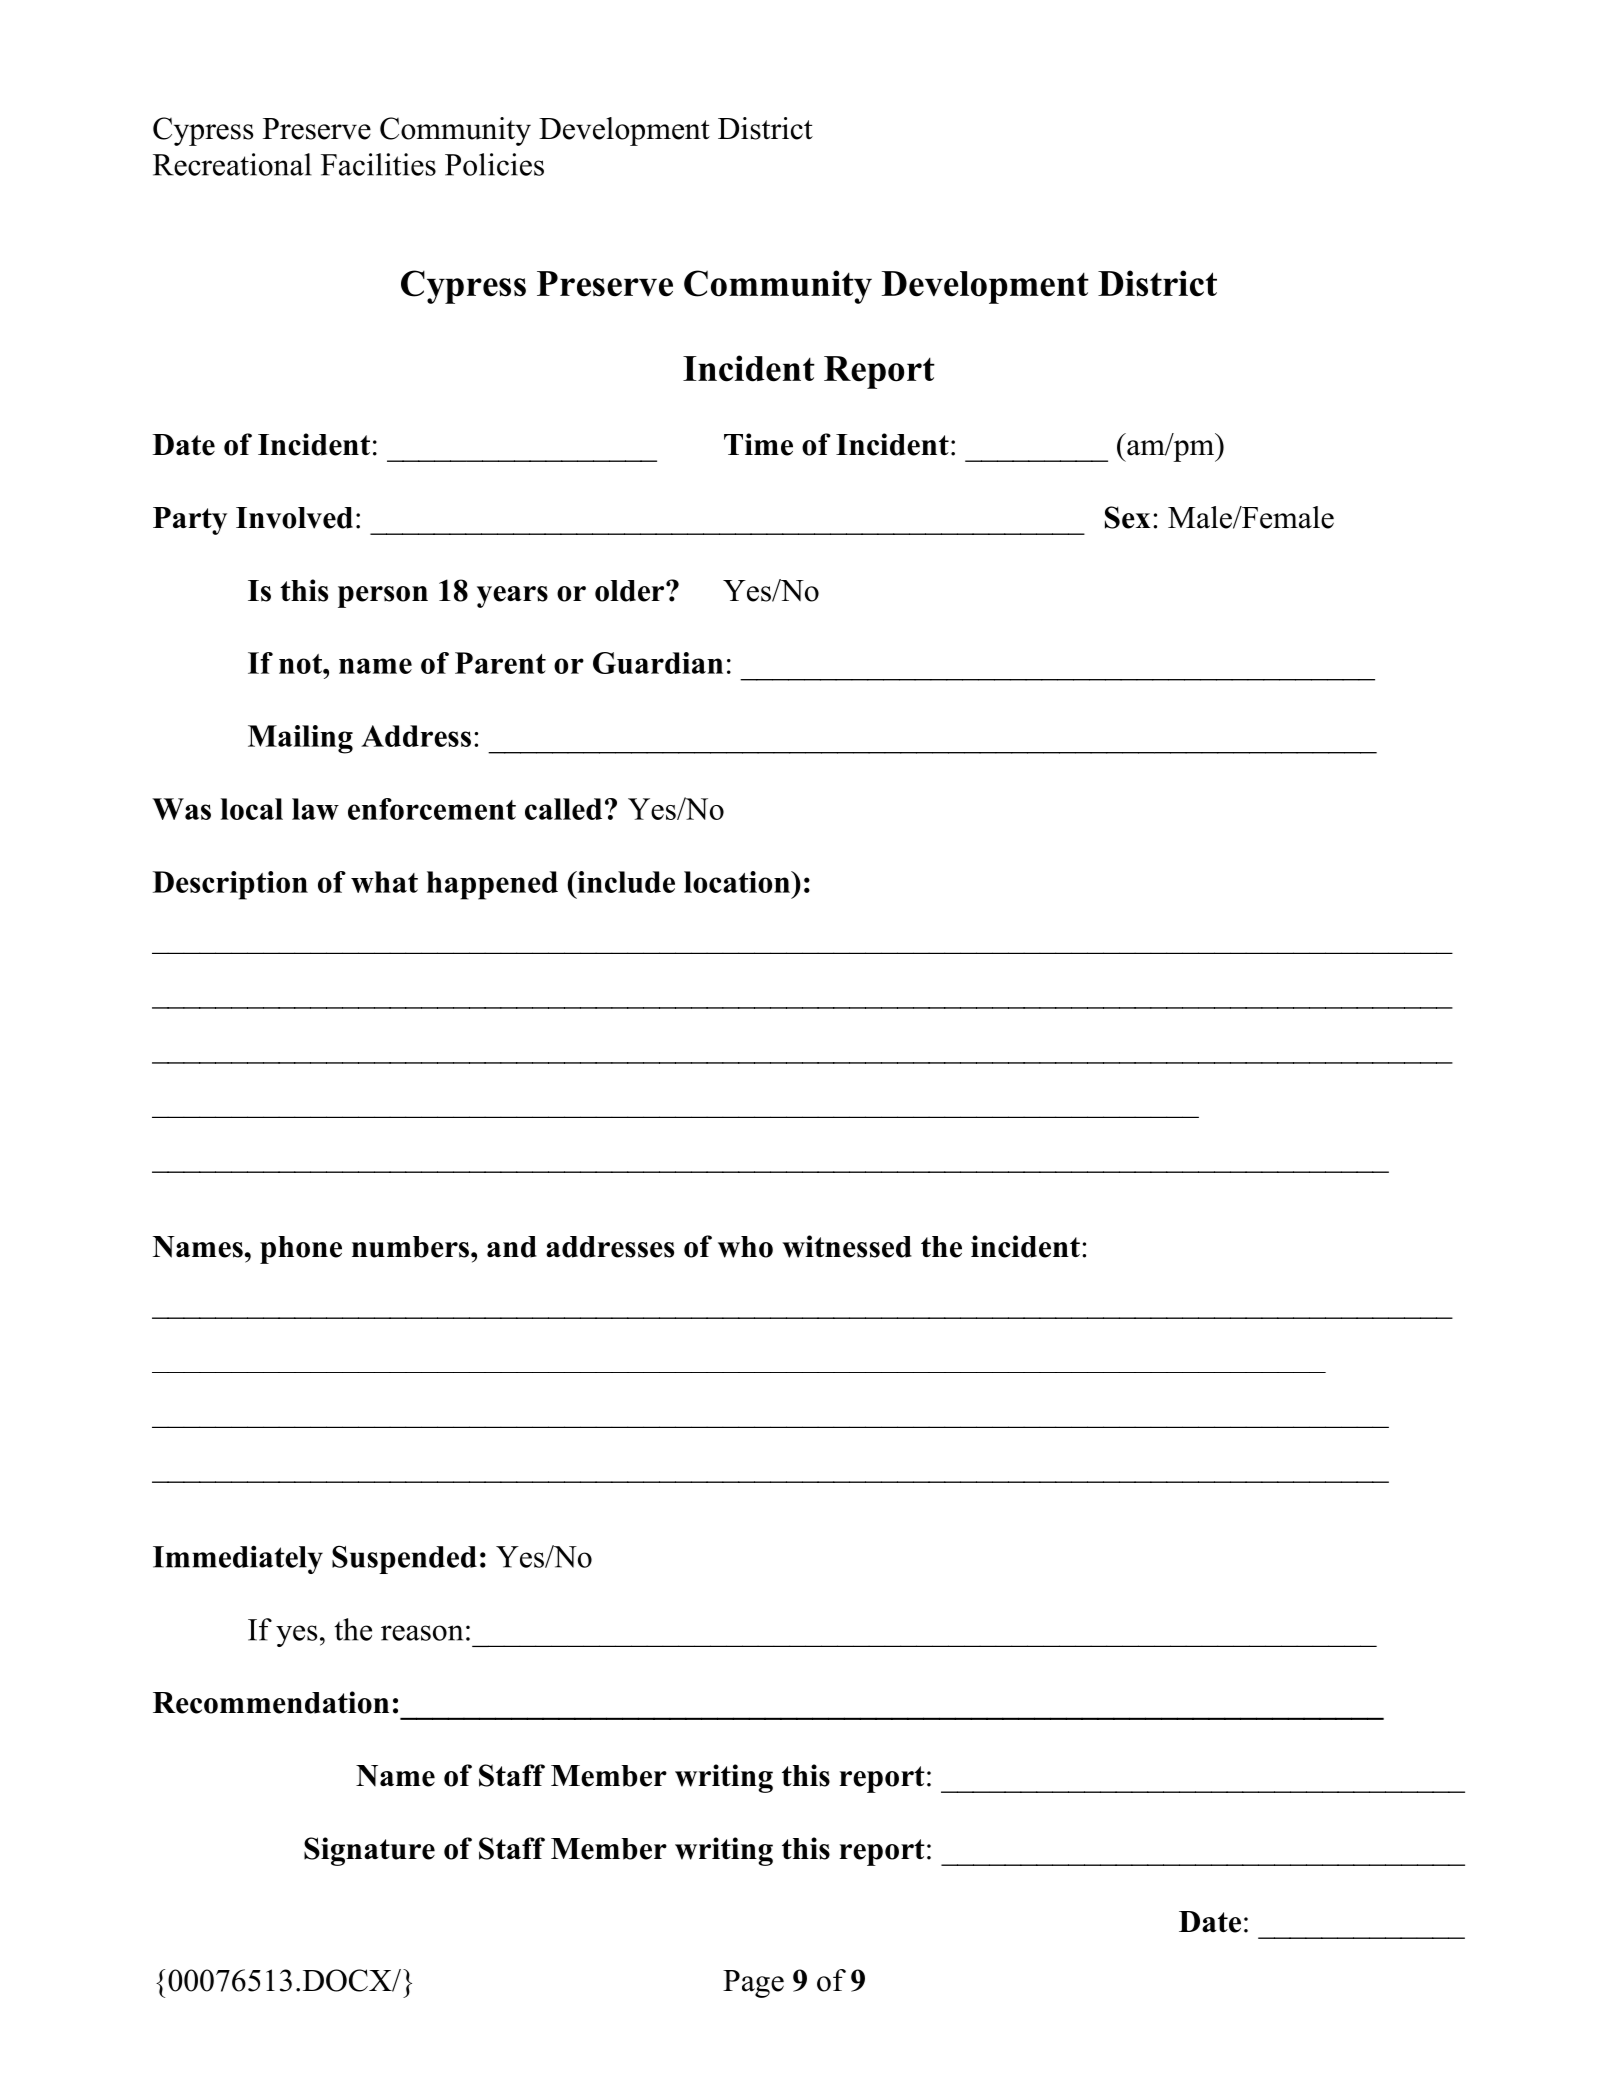 The image size is (1617, 2093). Describe the element at coordinates (631, 591) in the document. I see `older` at that location.
